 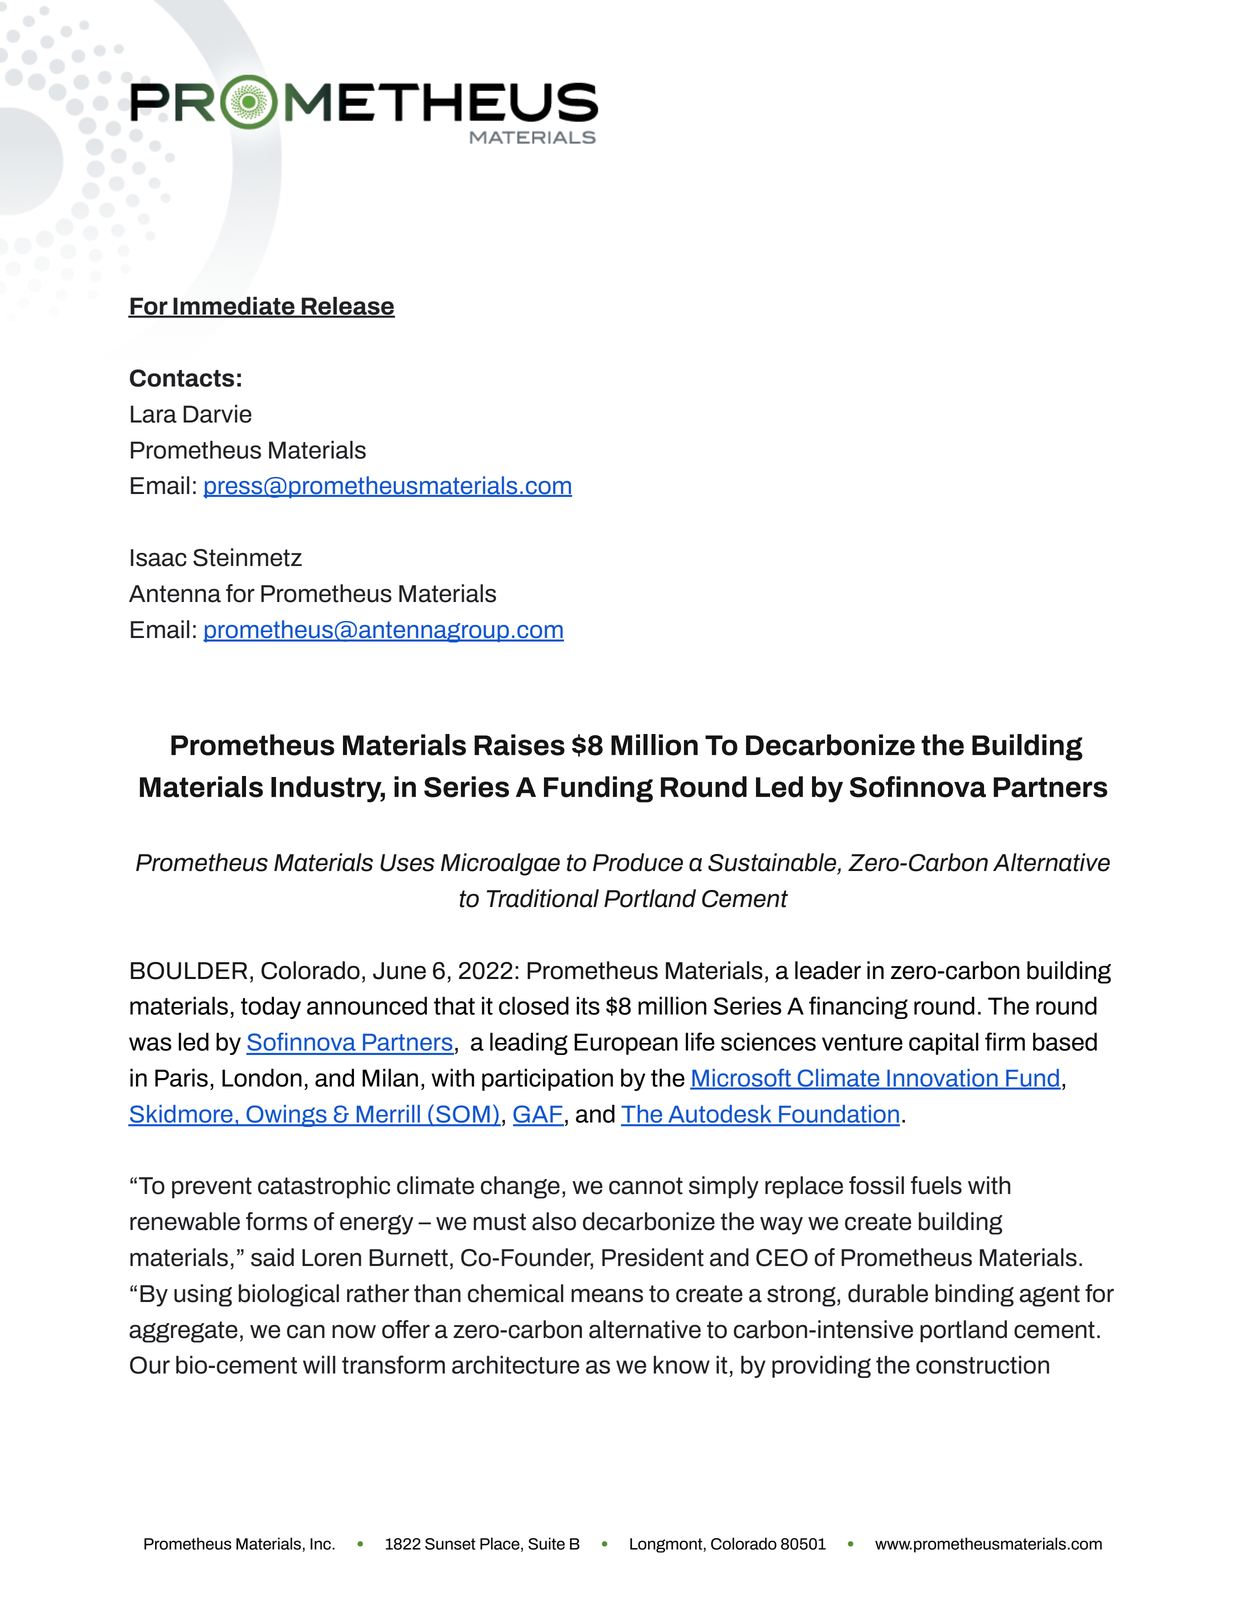 I want to click on Traditional, so click(x=543, y=898).
